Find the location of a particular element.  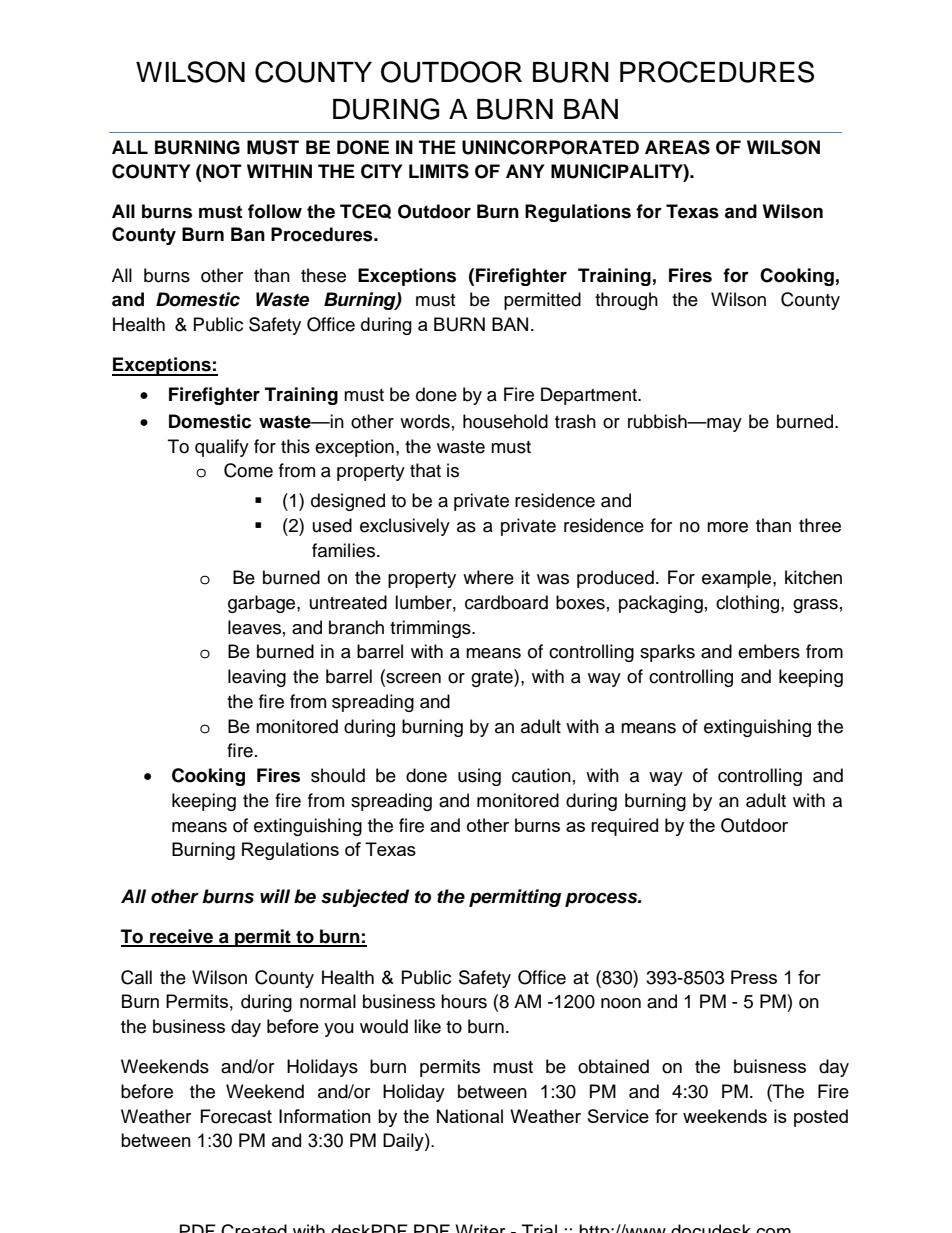

using is located at coordinates (479, 777).
